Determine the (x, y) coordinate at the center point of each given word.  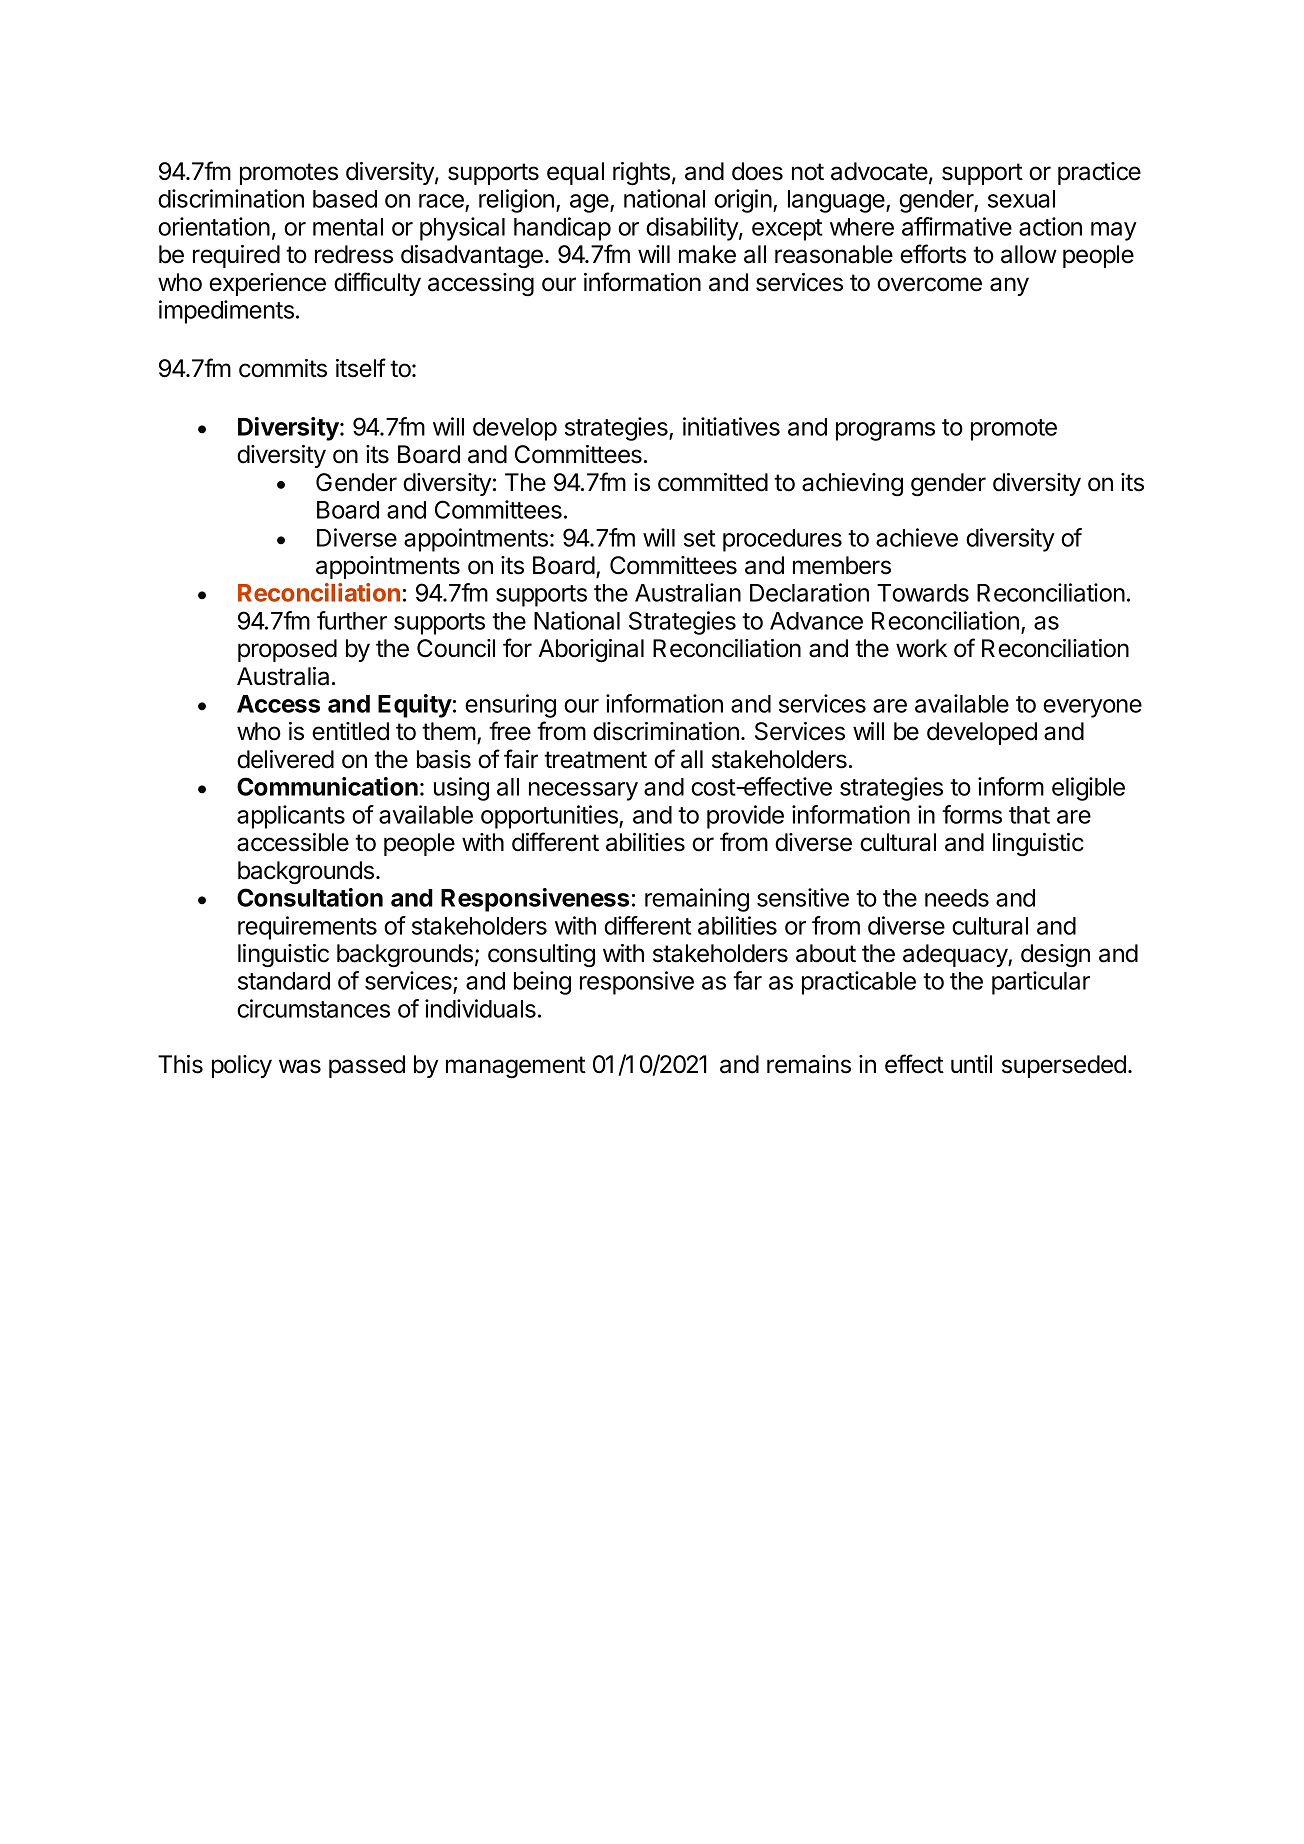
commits (283, 368)
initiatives (731, 426)
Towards (923, 593)
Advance (816, 621)
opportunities (550, 817)
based (345, 199)
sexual (1021, 199)
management (516, 1067)
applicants (291, 817)
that (1029, 815)
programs (885, 431)
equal (575, 173)
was (300, 1066)
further (352, 620)
